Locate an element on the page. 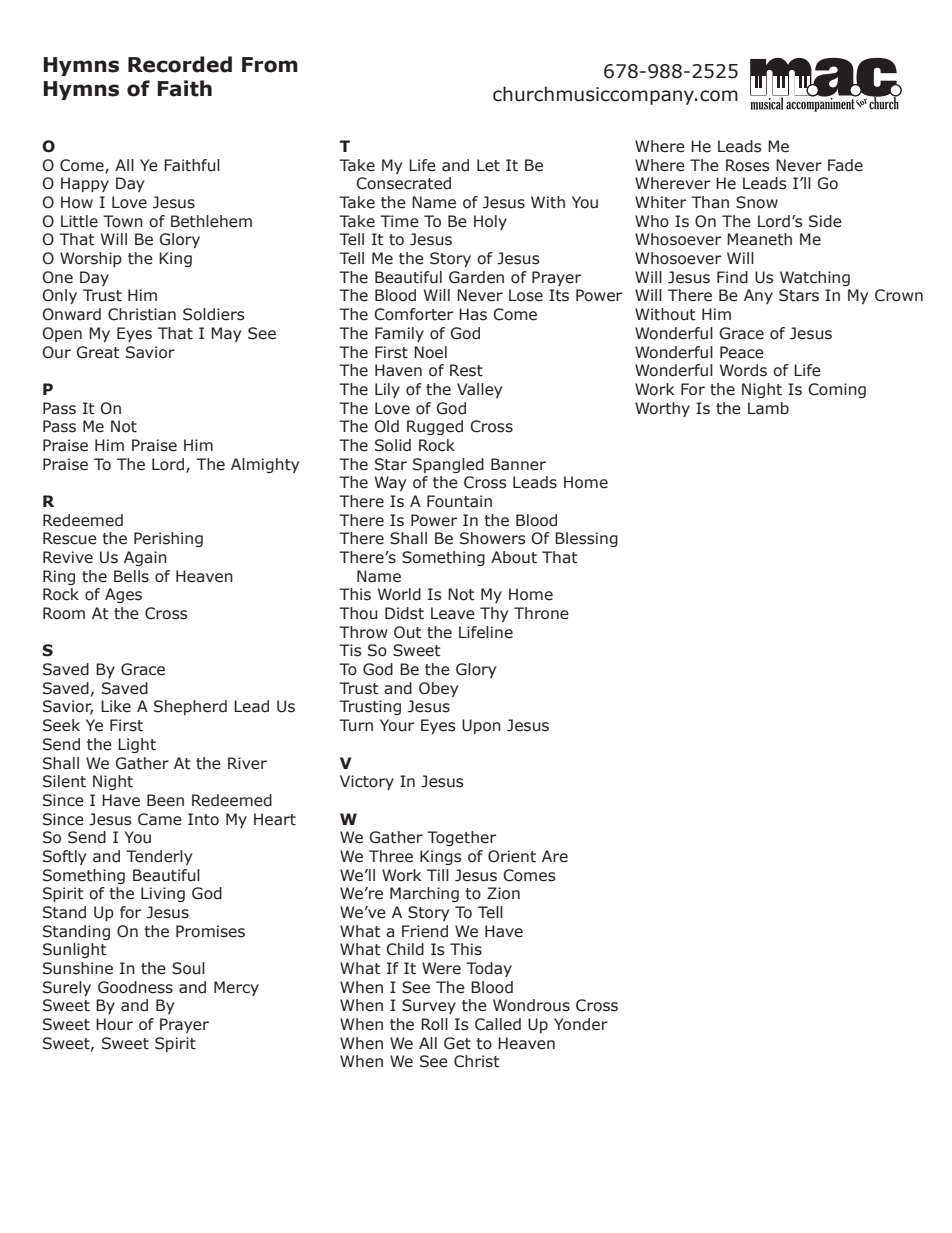 This document has height=1233, width=952. Recorded is located at coordinates (180, 64).
